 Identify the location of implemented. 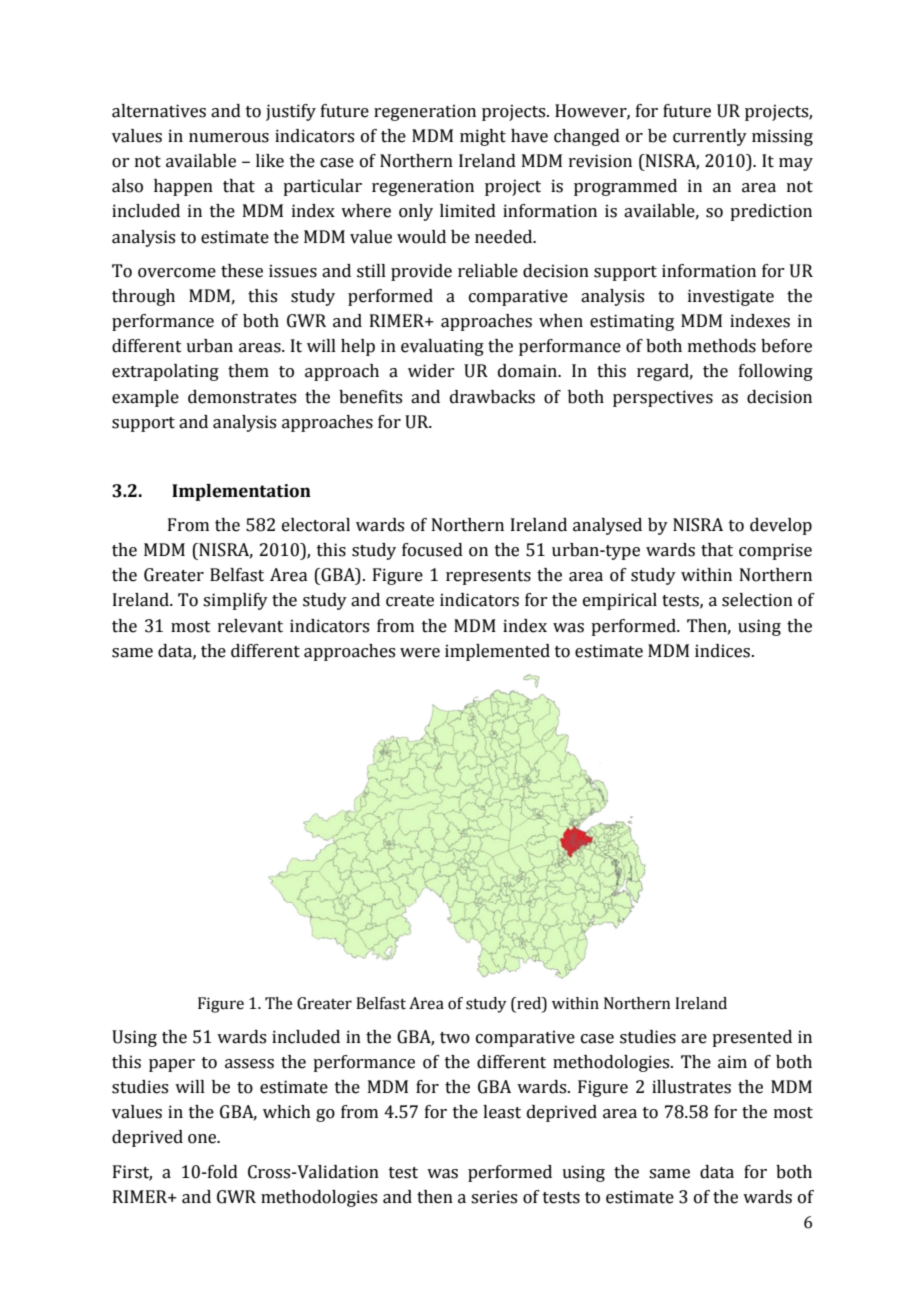
(497, 652).
